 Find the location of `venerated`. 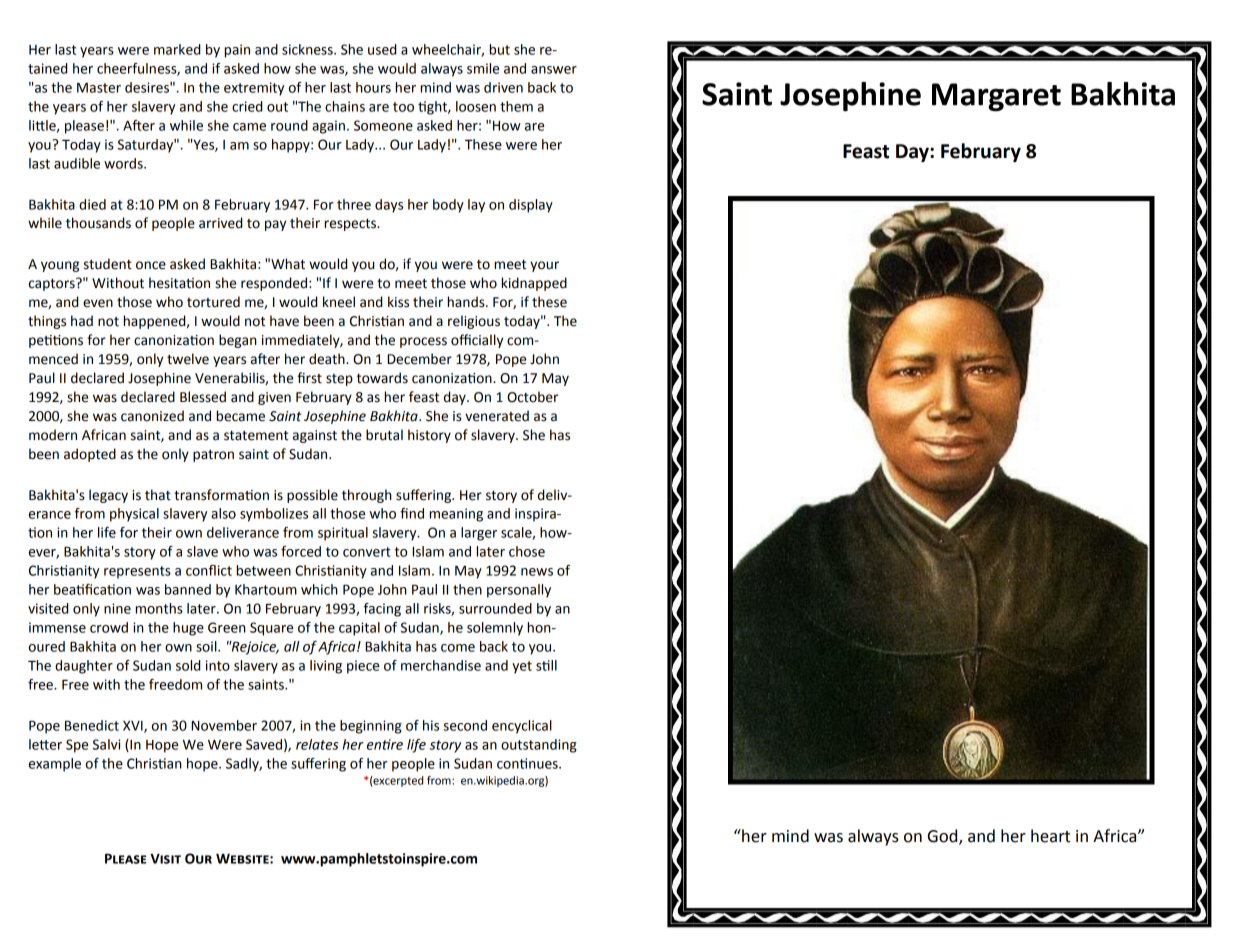

venerated is located at coordinates (497, 416).
